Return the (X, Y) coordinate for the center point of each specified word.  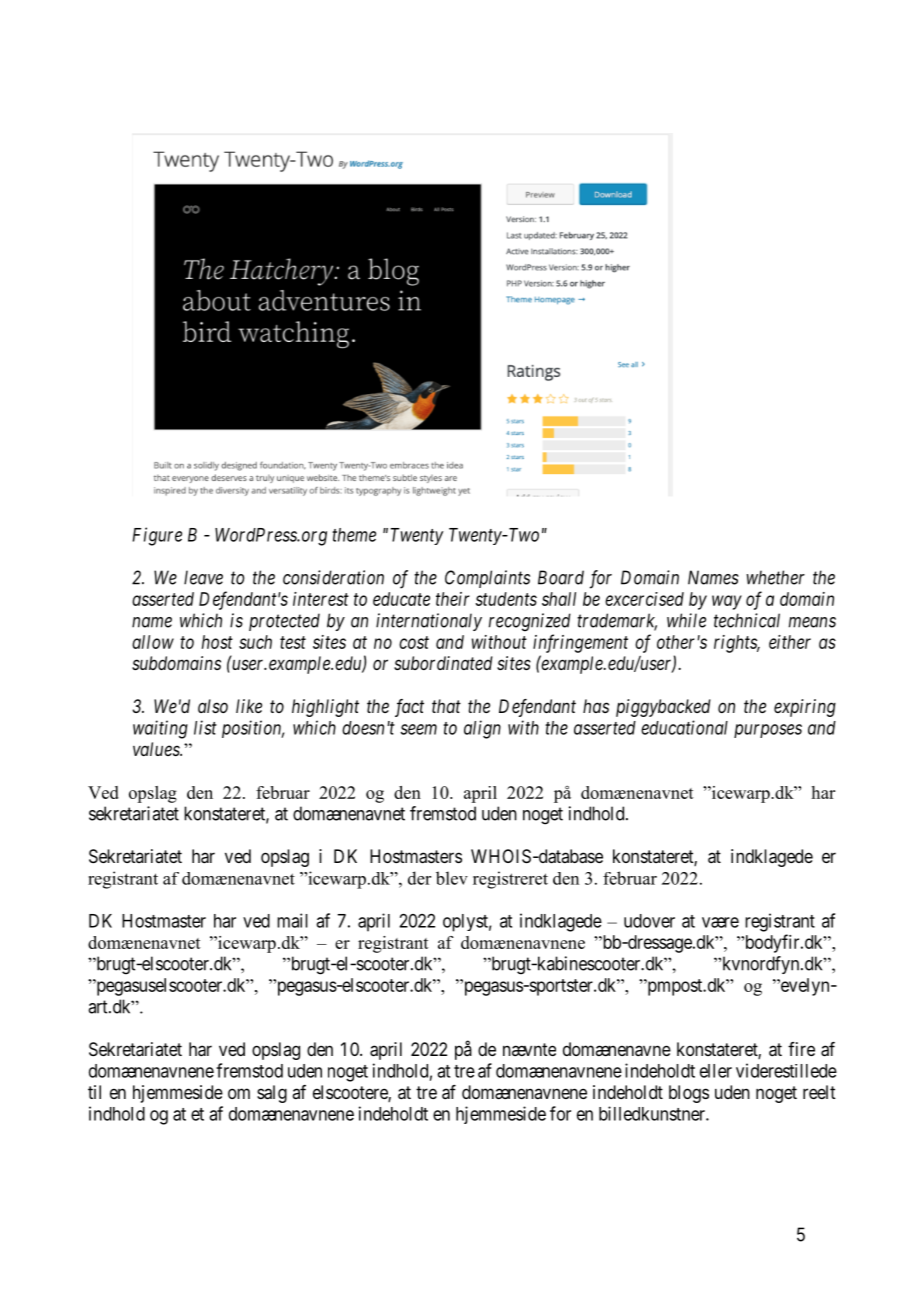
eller (716, 1071)
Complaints (487, 579)
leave (203, 577)
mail (292, 920)
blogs (689, 1094)
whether (775, 577)
